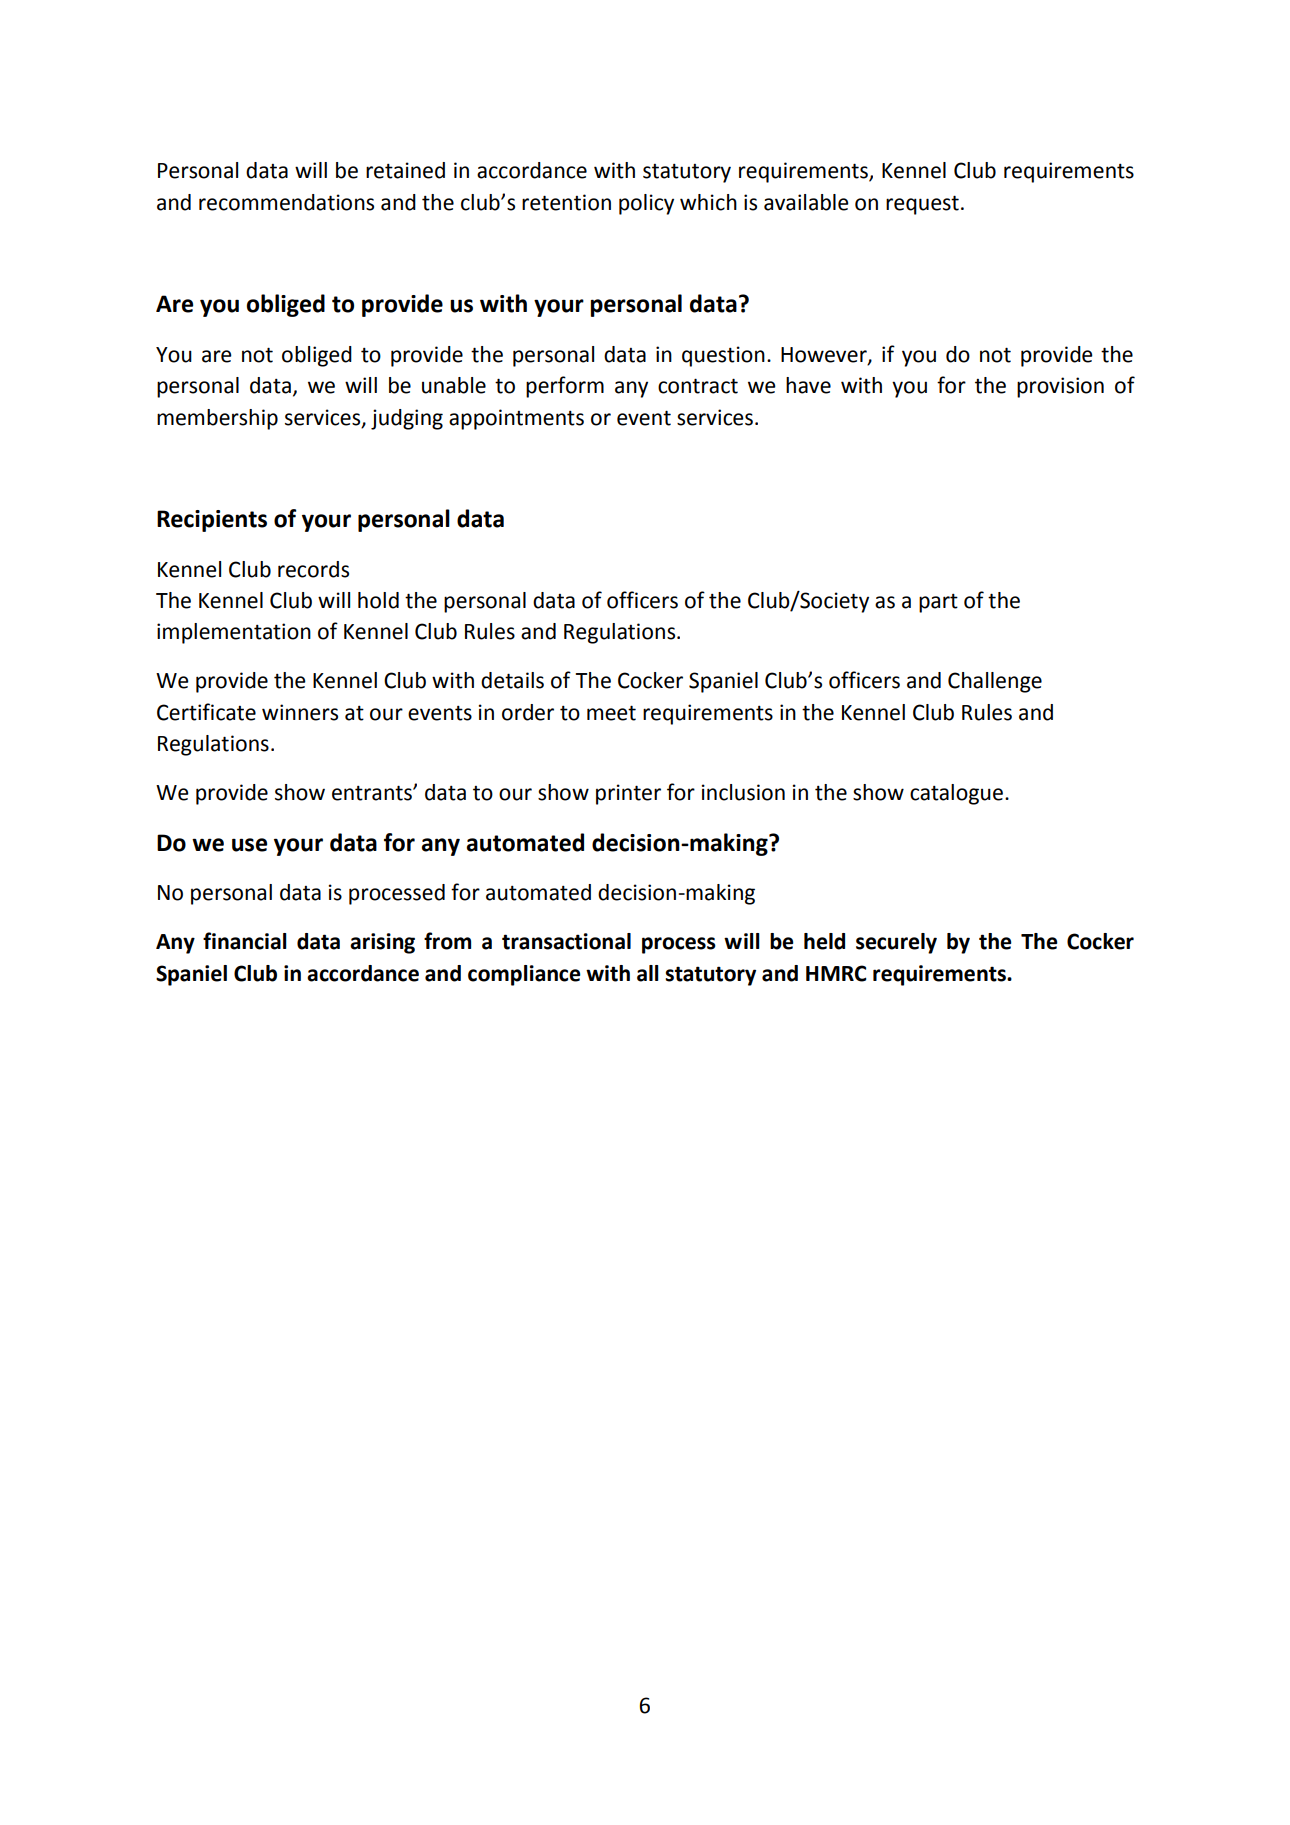 The height and width of the screenshot is (1825, 1290). Describe the element at coordinates (1060, 387) in the screenshot. I see `provision` at that location.
